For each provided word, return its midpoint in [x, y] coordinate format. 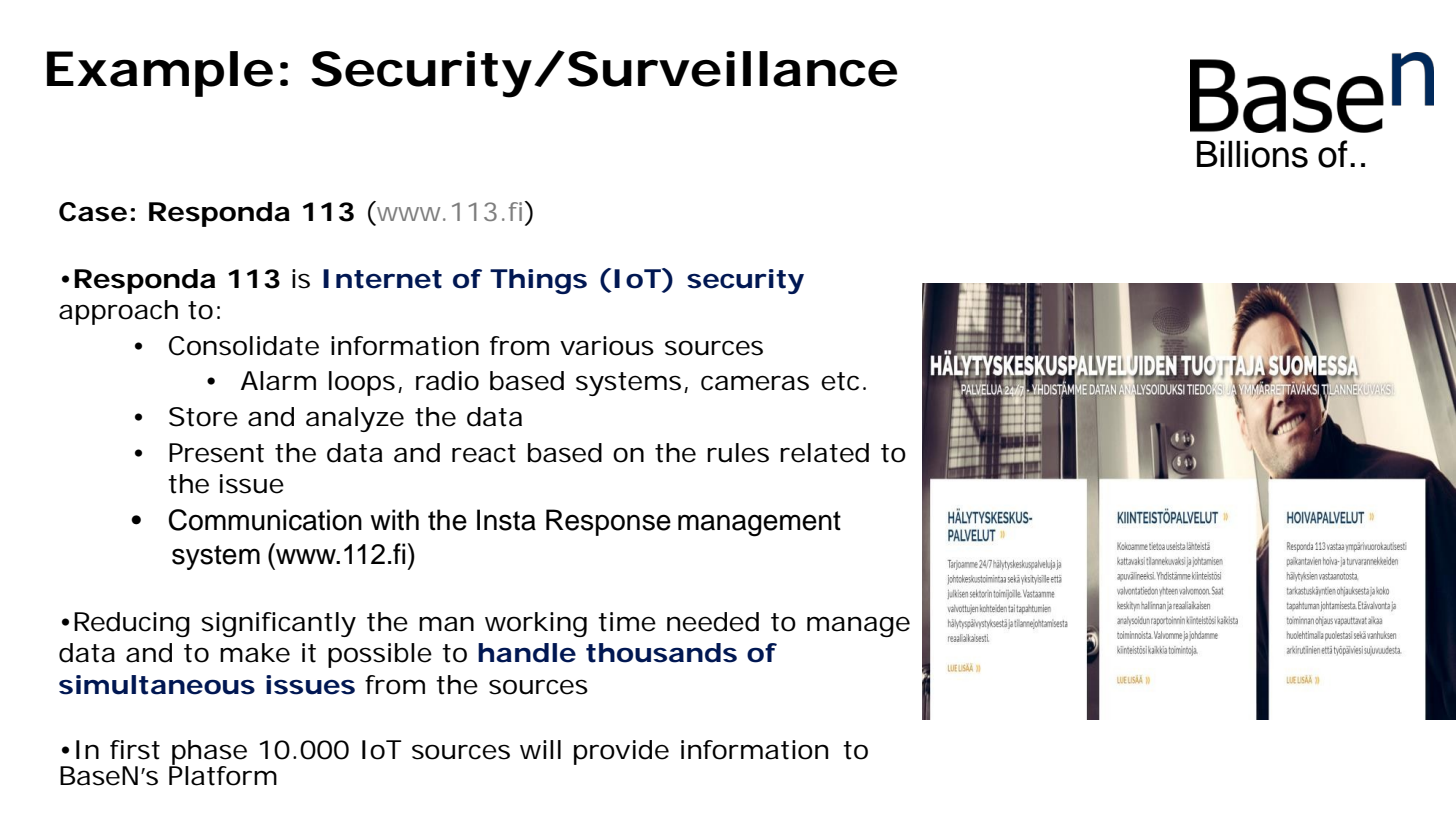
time [627, 622]
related [824, 453]
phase [208, 753]
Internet [382, 279]
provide [621, 752]
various [607, 346]
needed [713, 622]
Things [538, 281]
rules [738, 453]
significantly [278, 624]
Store [203, 417]
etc [842, 381]
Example [160, 74]
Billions [1252, 154]
